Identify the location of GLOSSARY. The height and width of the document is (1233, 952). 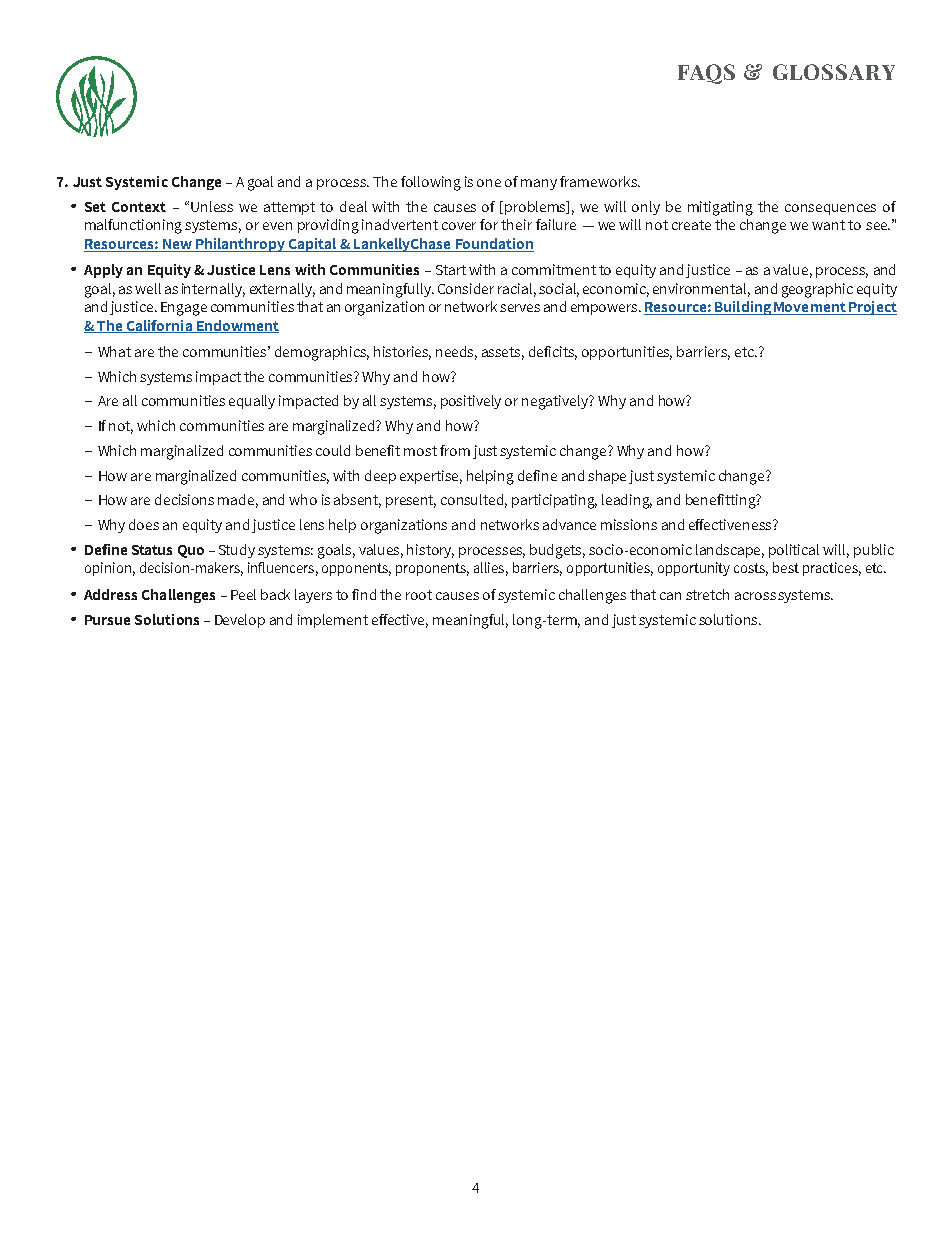
(834, 72).
